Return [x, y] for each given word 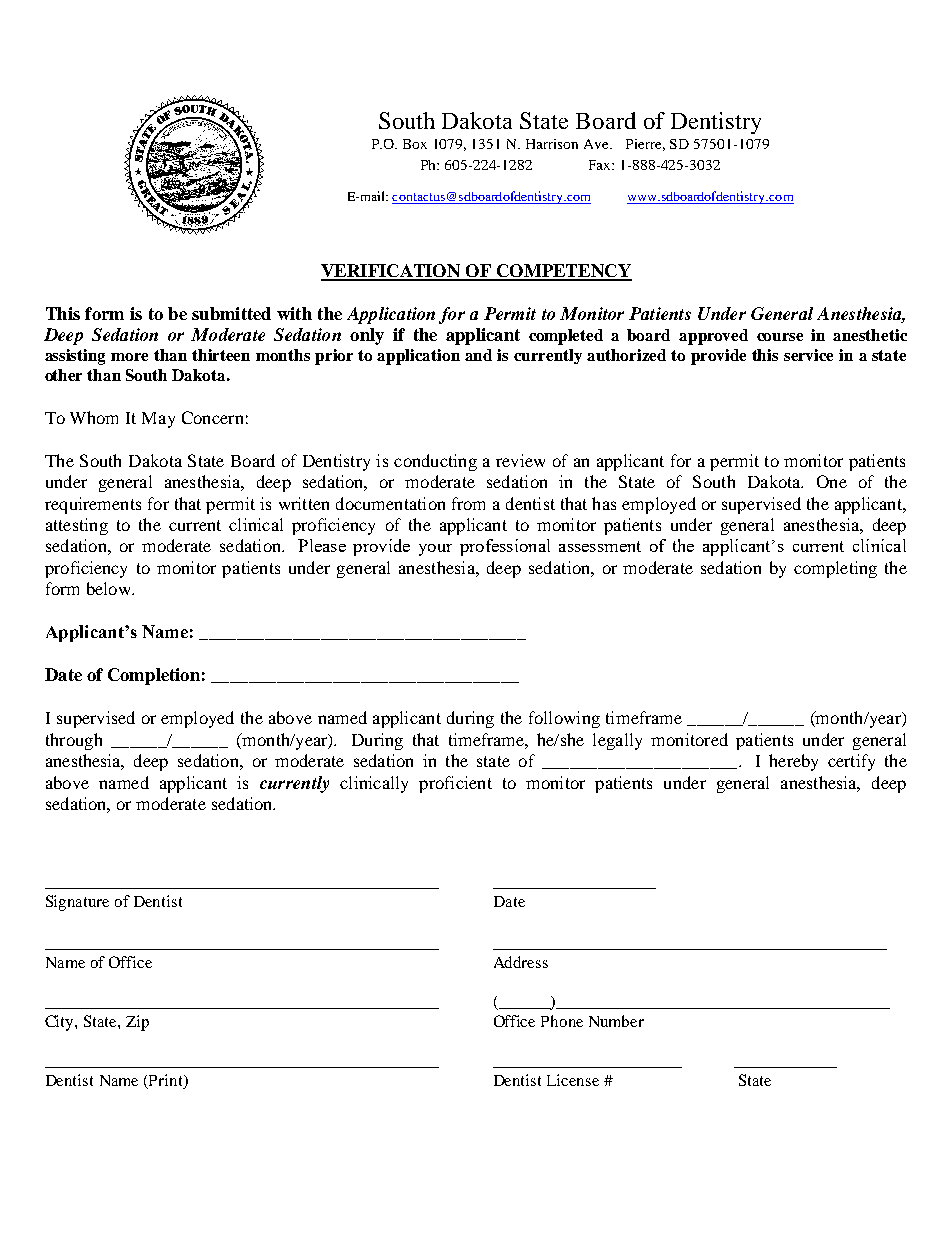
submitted [231, 313]
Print [166, 1081]
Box [415, 144]
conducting [435, 462]
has [604, 503]
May [158, 420]
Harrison [552, 144]
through [74, 741]
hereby [793, 762]
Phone [562, 1021]
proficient [455, 784]
